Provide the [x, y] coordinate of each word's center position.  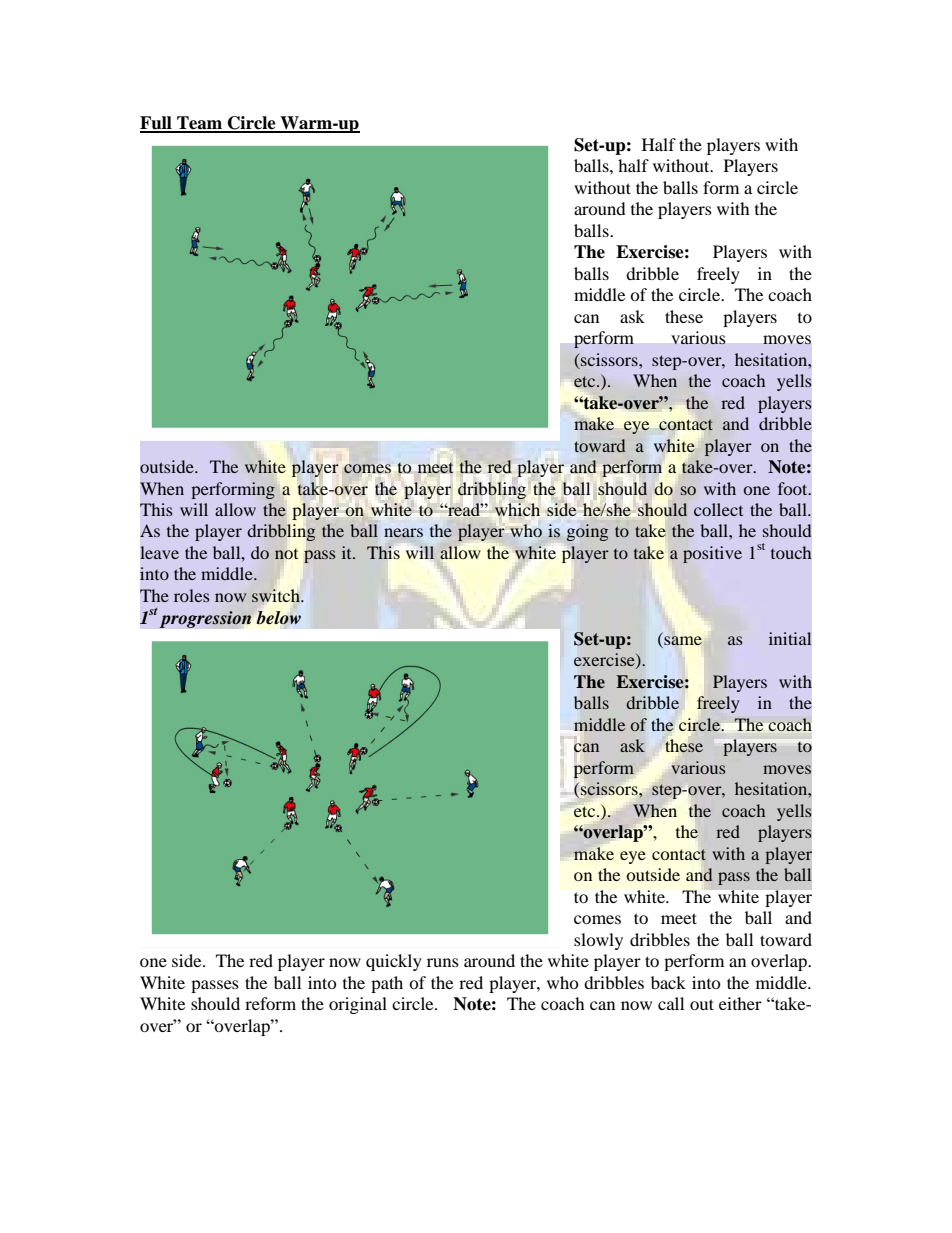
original [358, 1005]
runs [443, 962]
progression [205, 619]
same [682, 642]
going [587, 532]
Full [157, 124]
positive [712, 554]
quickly [394, 962]
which [517, 509]
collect [718, 509]
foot [794, 488]
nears [403, 533]
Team [200, 124]
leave [159, 552]
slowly [598, 941]
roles [192, 595]
